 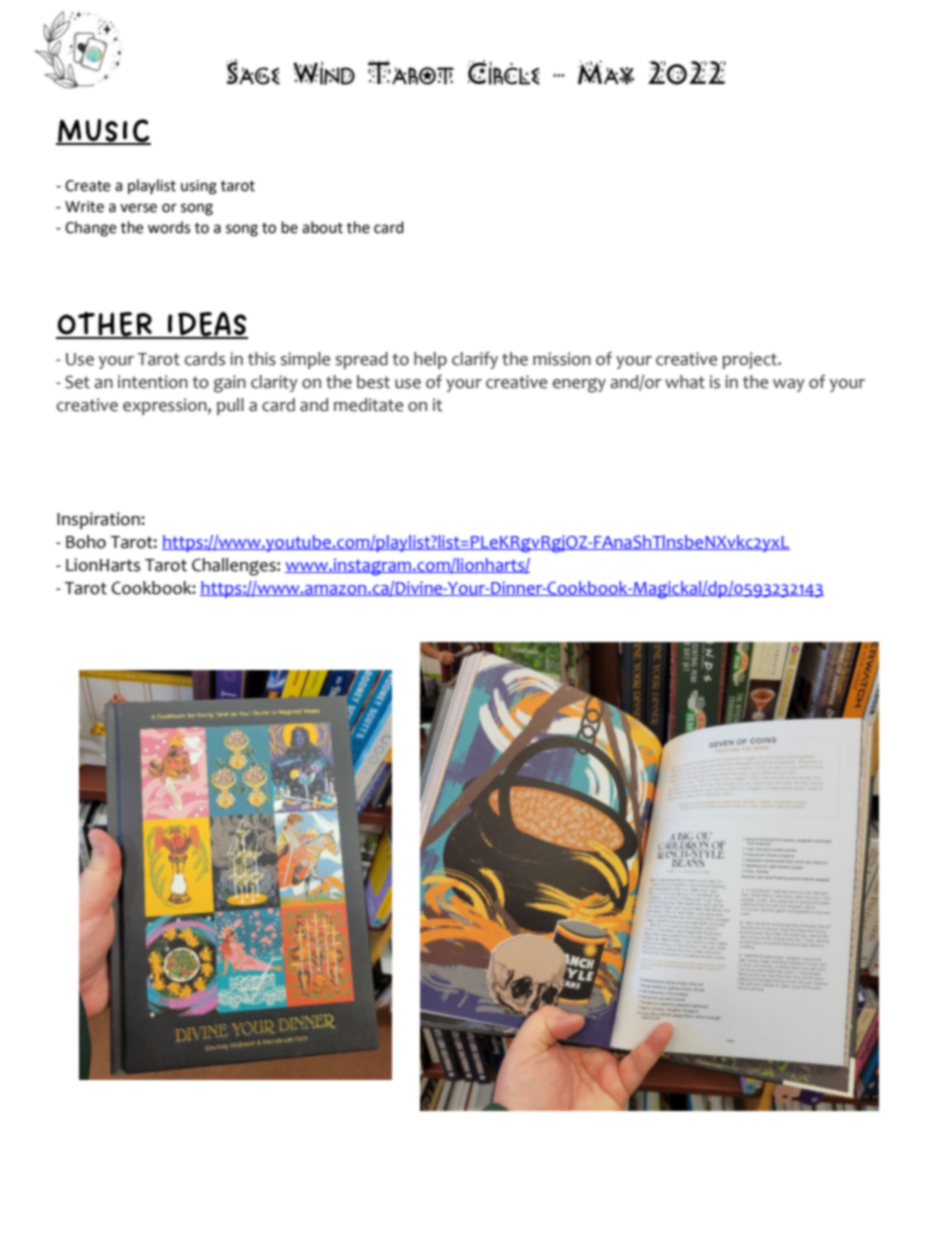 I want to click on mission, so click(x=562, y=359).
